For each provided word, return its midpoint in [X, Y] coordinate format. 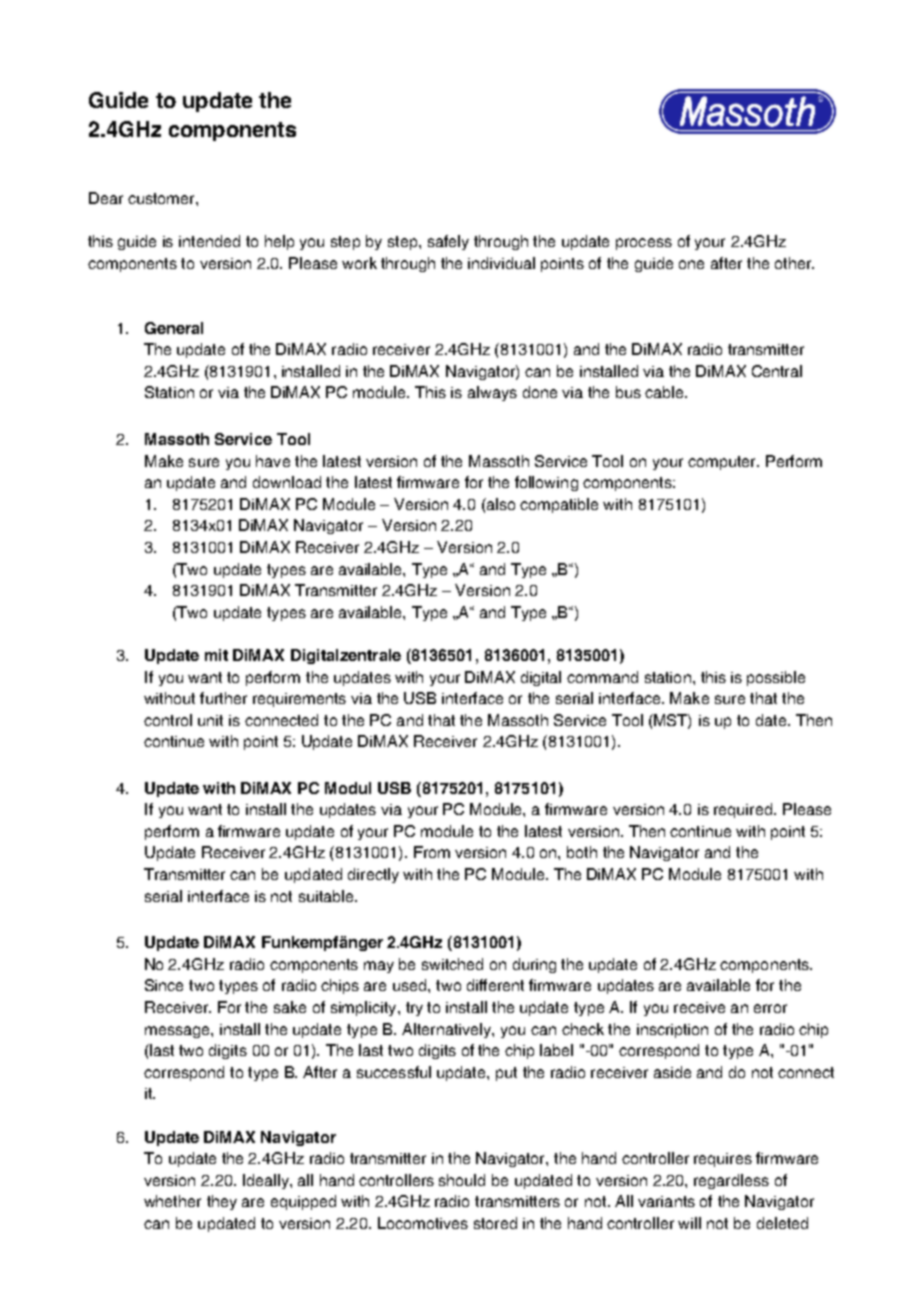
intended [209, 241]
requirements [299, 700]
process [644, 244]
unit [210, 720]
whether [172, 1201]
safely [448, 242]
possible [776, 678]
